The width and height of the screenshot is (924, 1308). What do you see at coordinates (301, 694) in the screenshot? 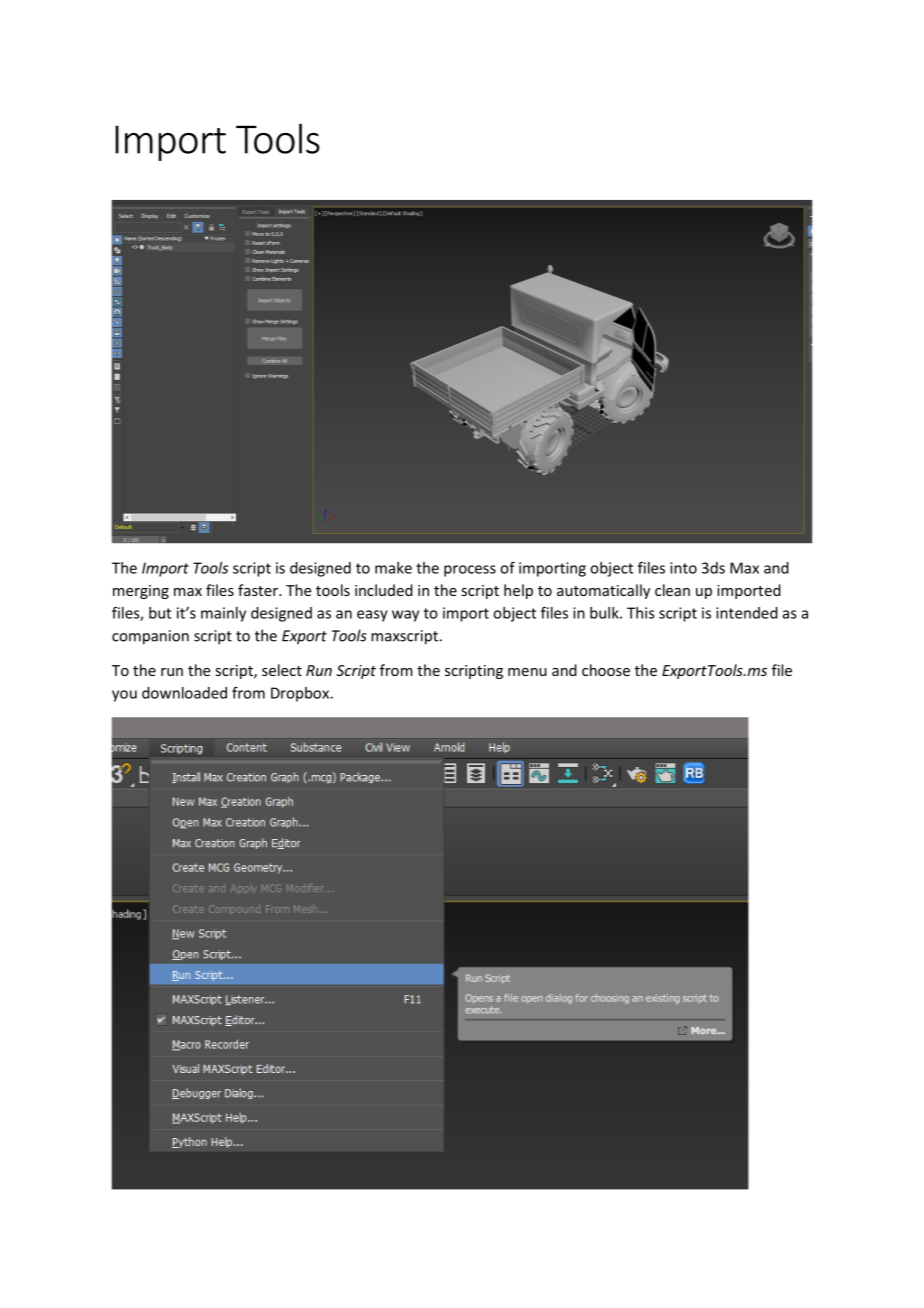
I see `Dropbox` at bounding box center [301, 694].
